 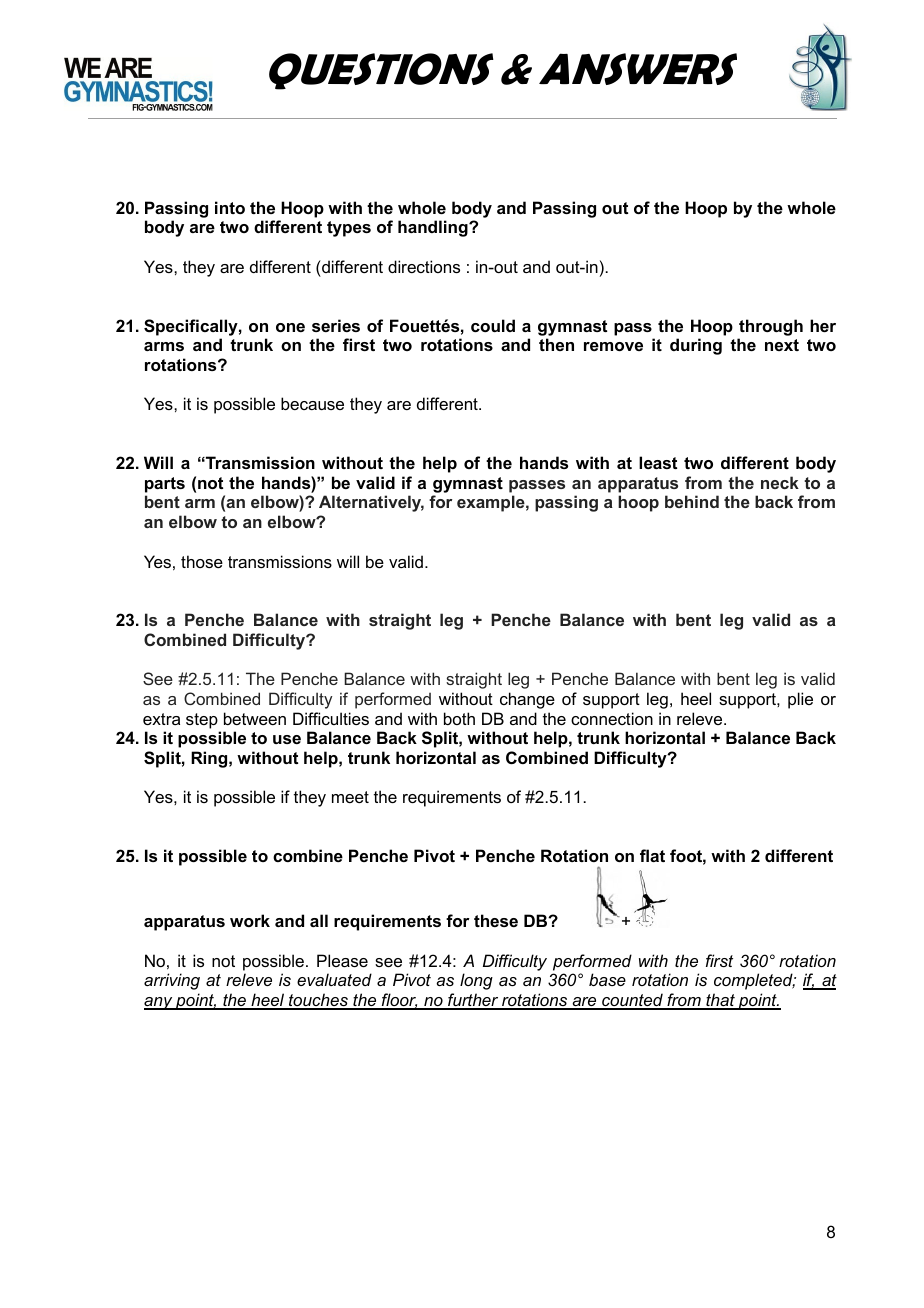 What do you see at coordinates (527, 700) in the document?
I see `change` at bounding box center [527, 700].
